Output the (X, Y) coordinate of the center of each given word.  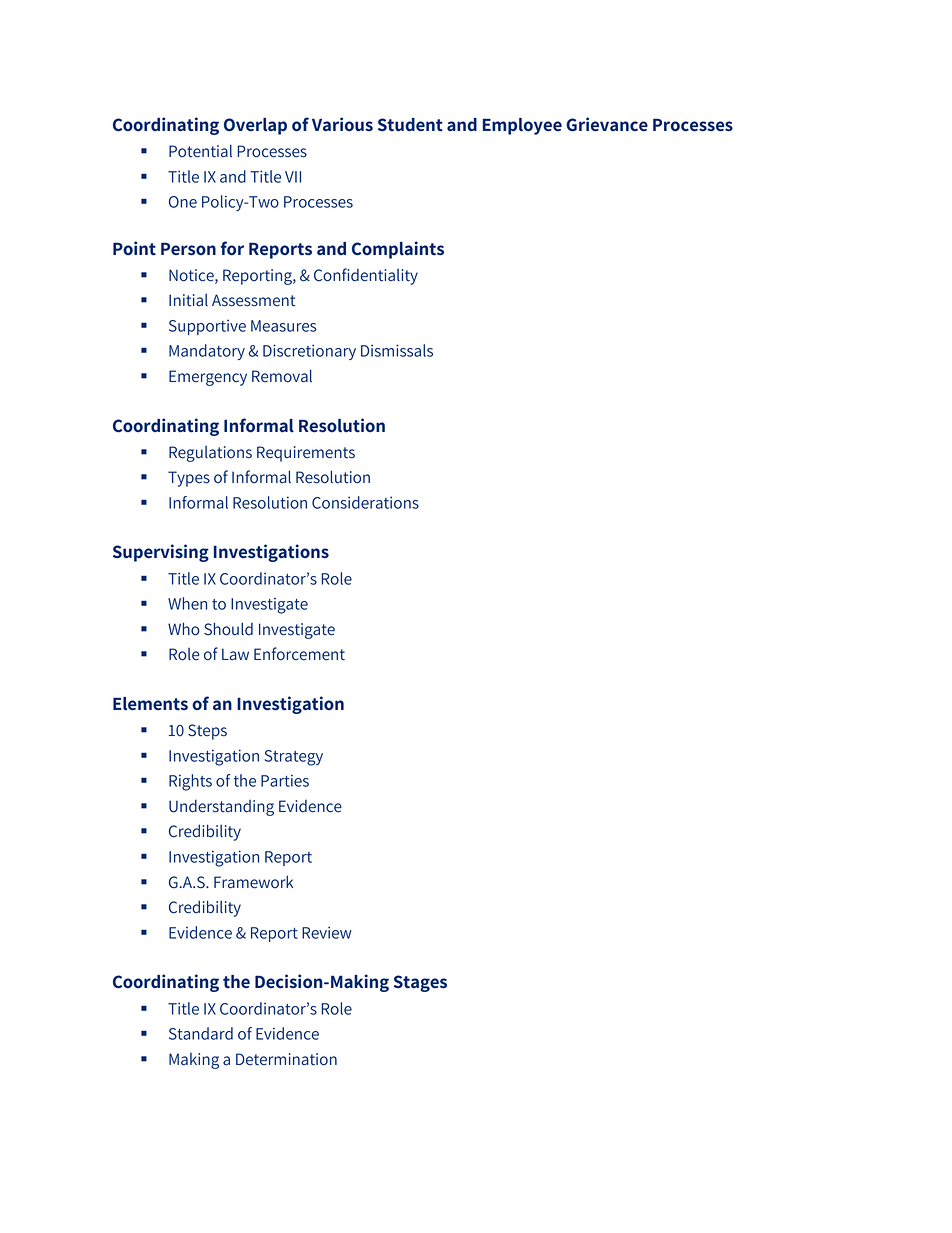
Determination (286, 1059)
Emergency (208, 378)
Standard (201, 1033)
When (187, 603)
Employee (522, 126)
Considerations (365, 502)
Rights (190, 782)
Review (327, 932)
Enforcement (299, 654)
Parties (285, 780)
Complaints (398, 250)
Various (342, 124)
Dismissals (397, 350)
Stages (420, 983)
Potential (200, 151)
